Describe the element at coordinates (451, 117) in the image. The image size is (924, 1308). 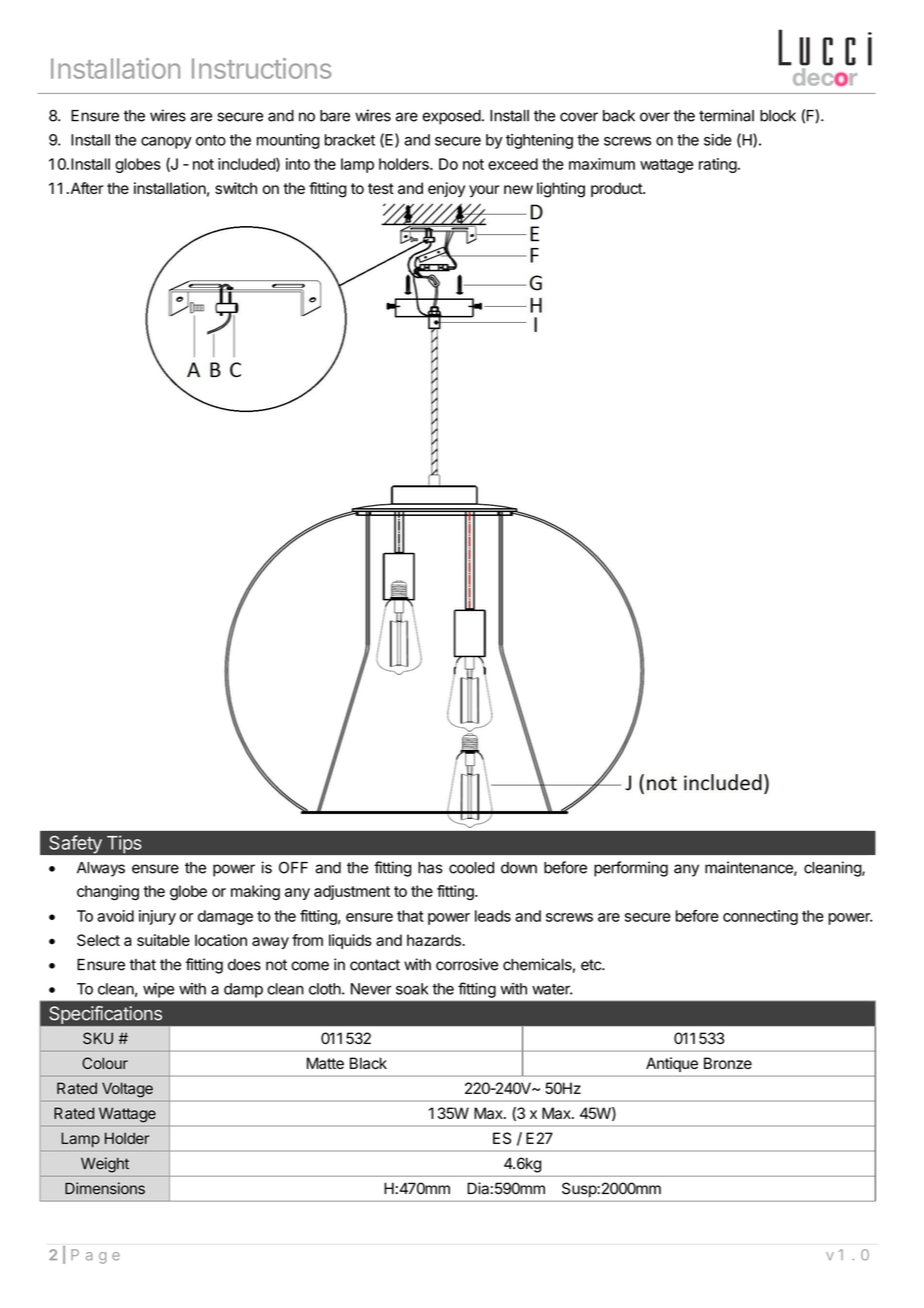
I see `exposed` at that location.
